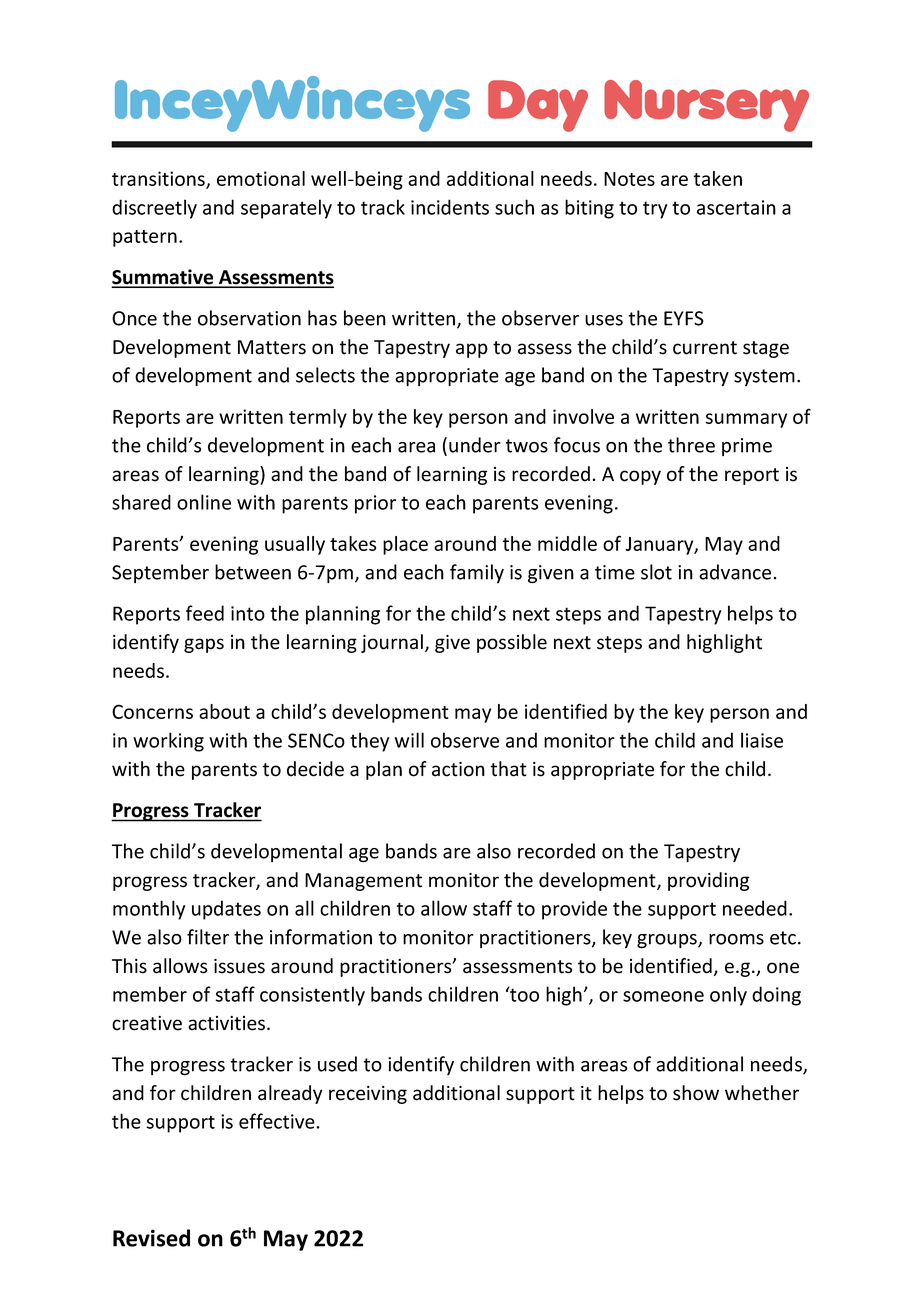 The height and width of the document is (1308, 924). Describe the element at coordinates (696, 1093) in the document. I see `show` at that location.
